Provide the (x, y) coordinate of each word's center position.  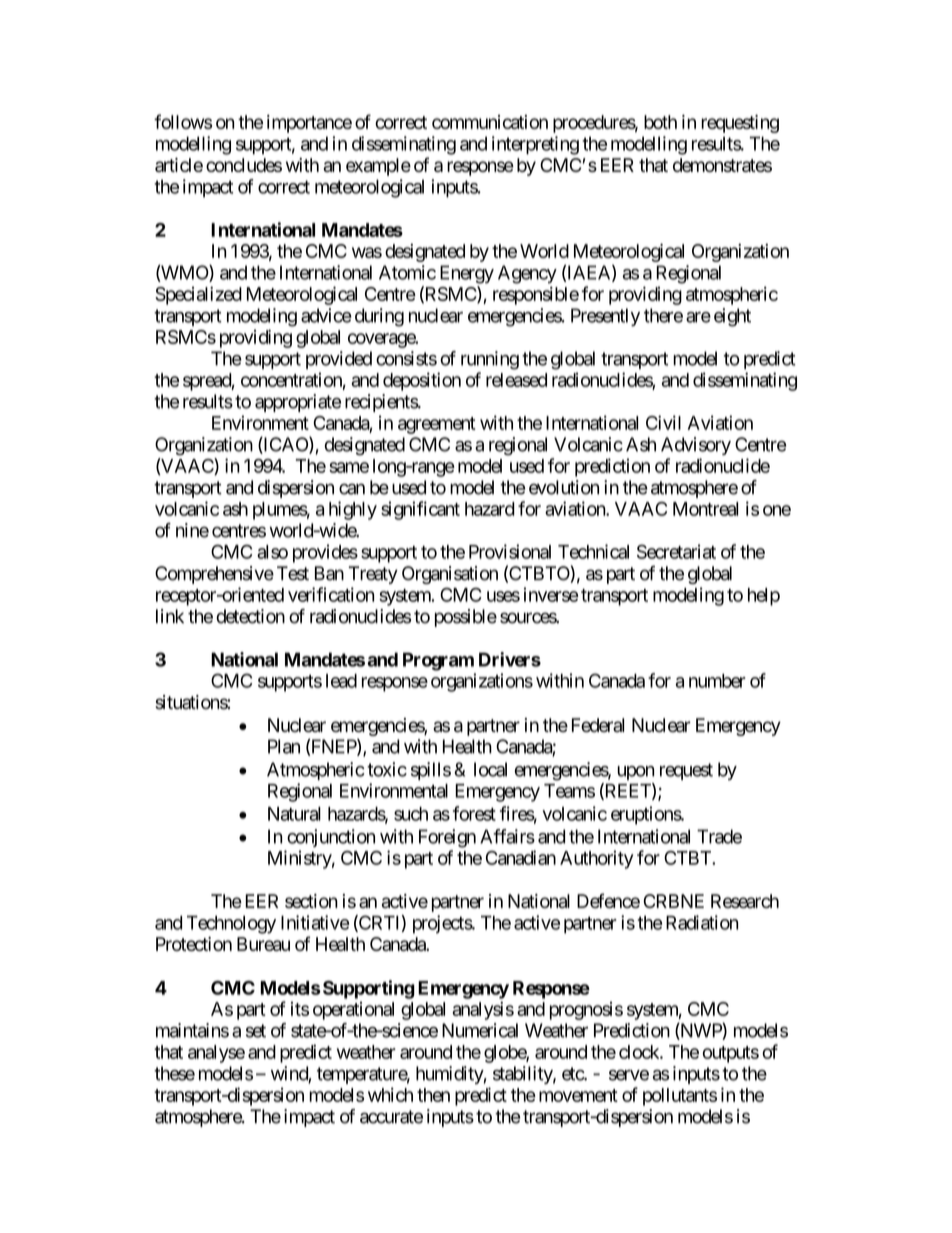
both (660, 122)
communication (490, 122)
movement (578, 1095)
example (378, 167)
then (433, 1095)
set (256, 1031)
